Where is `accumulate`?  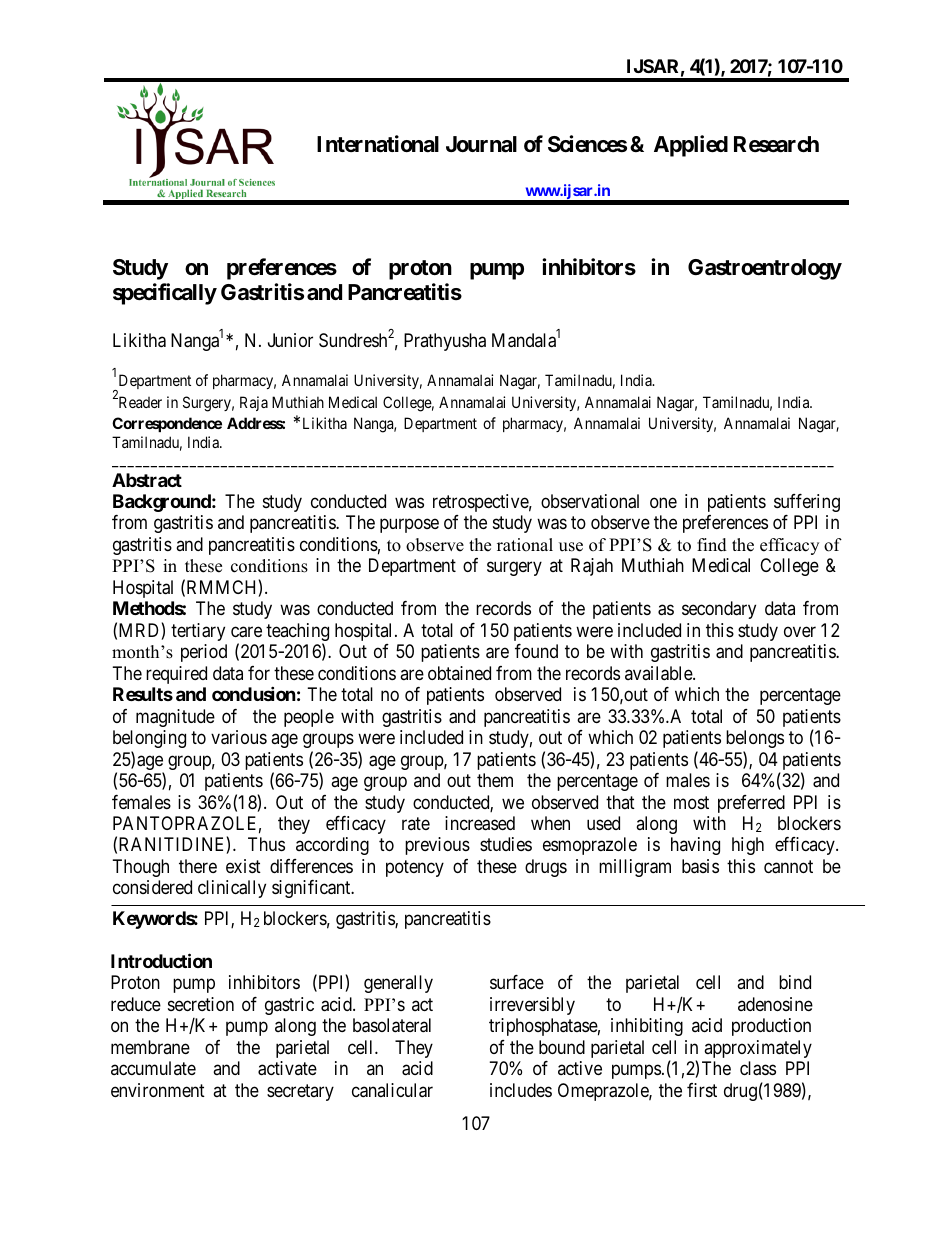 accumulate is located at coordinates (153, 1068).
